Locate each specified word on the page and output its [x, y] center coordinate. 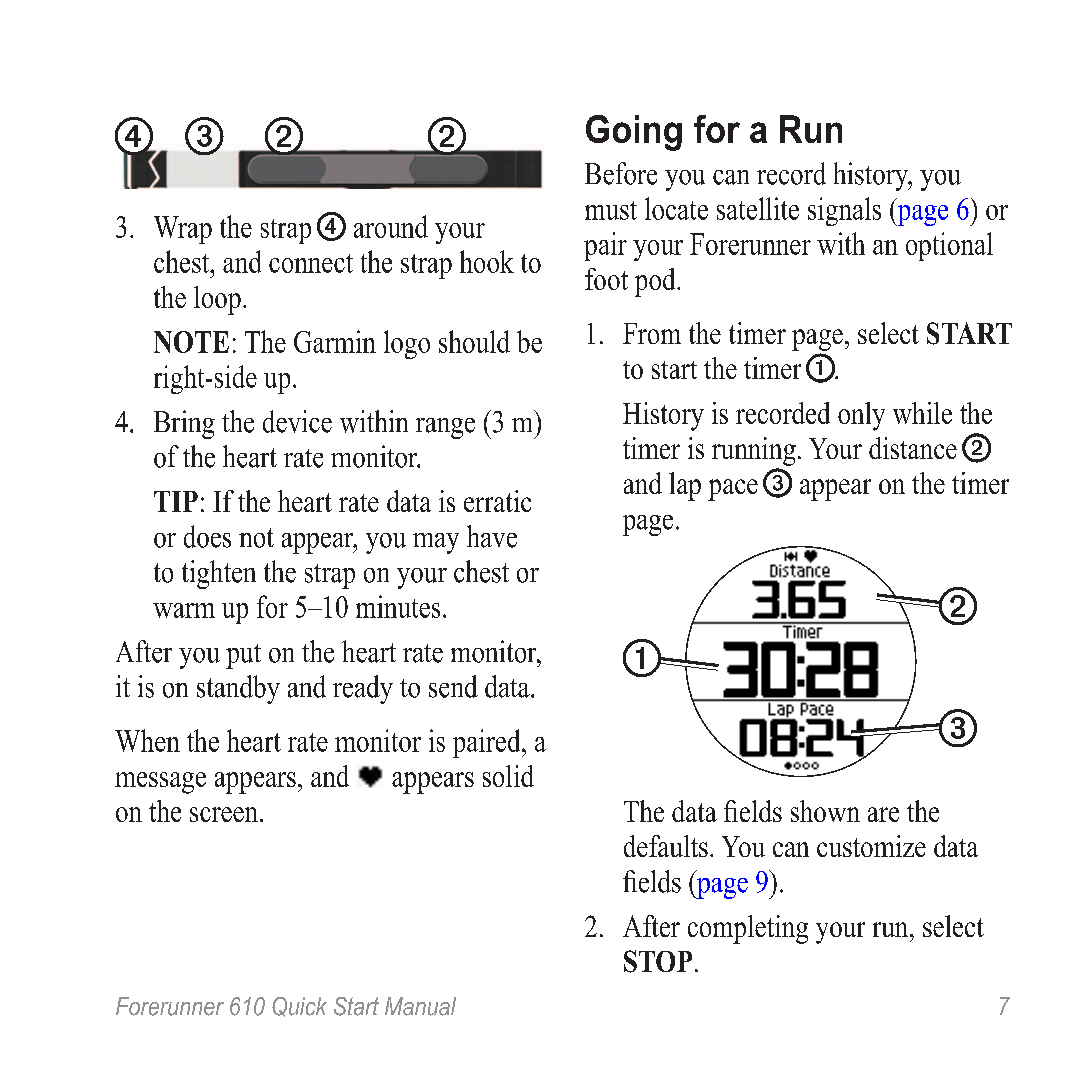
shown [825, 811]
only [861, 416]
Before [621, 173]
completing [748, 929]
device [297, 421]
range [445, 428]
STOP [658, 961]
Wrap [183, 230]
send [453, 686]
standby [238, 689]
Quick [299, 1007]
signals [844, 211]
